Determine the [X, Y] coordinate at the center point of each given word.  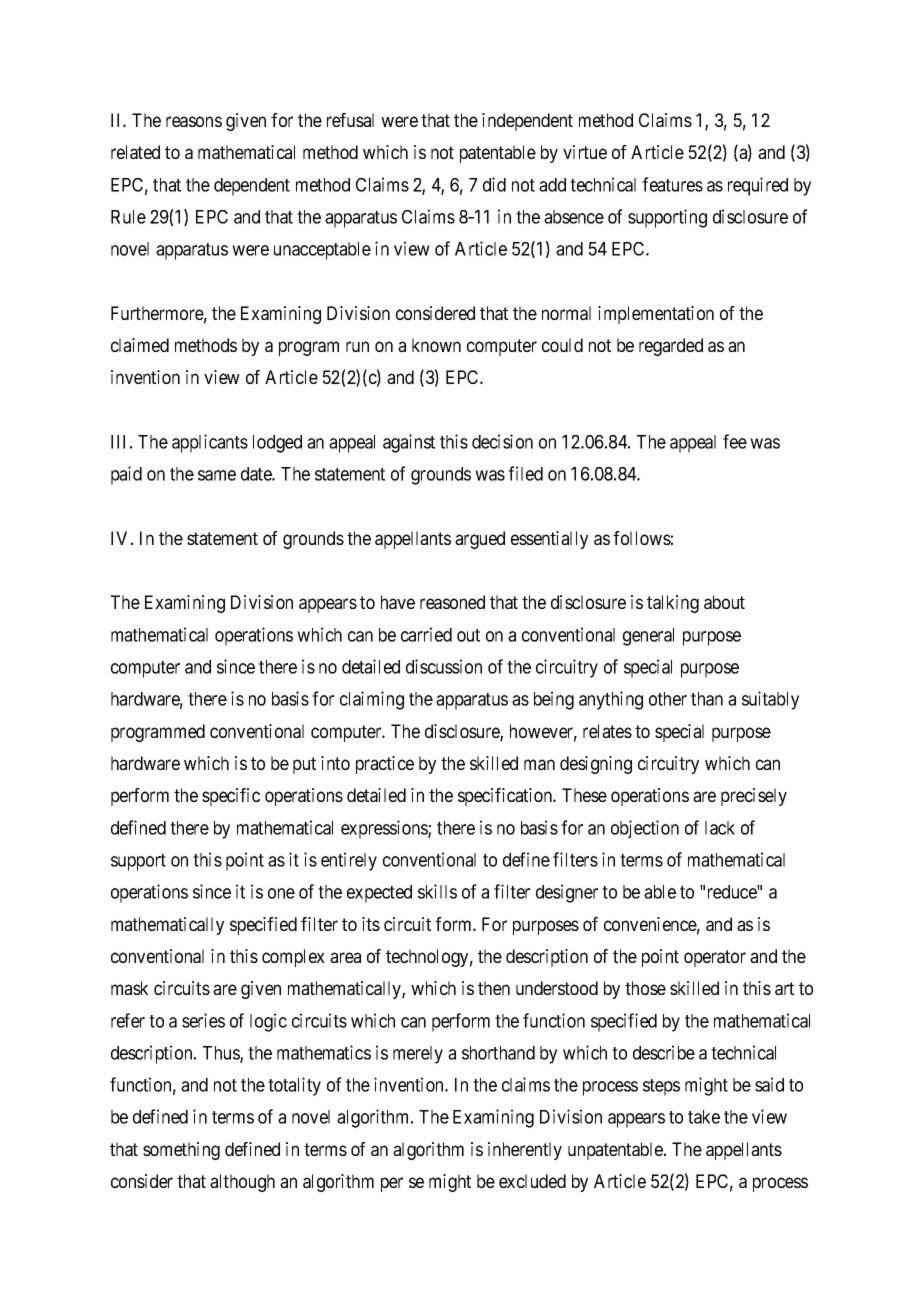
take [704, 1117]
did [494, 184]
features [672, 184]
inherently [525, 1151]
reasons [194, 121]
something [181, 1151]
